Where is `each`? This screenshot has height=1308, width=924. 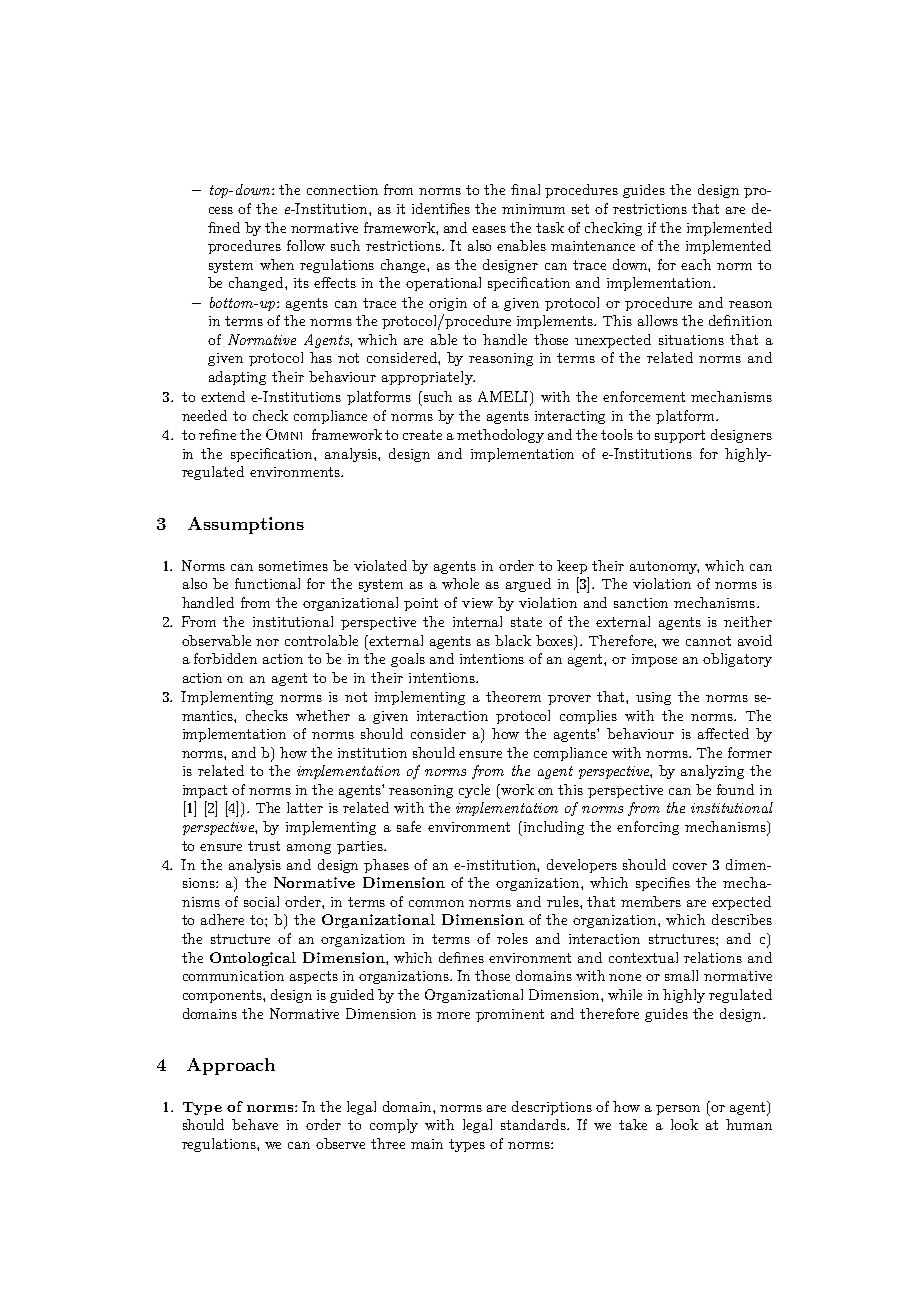
each is located at coordinates (696, 264).
